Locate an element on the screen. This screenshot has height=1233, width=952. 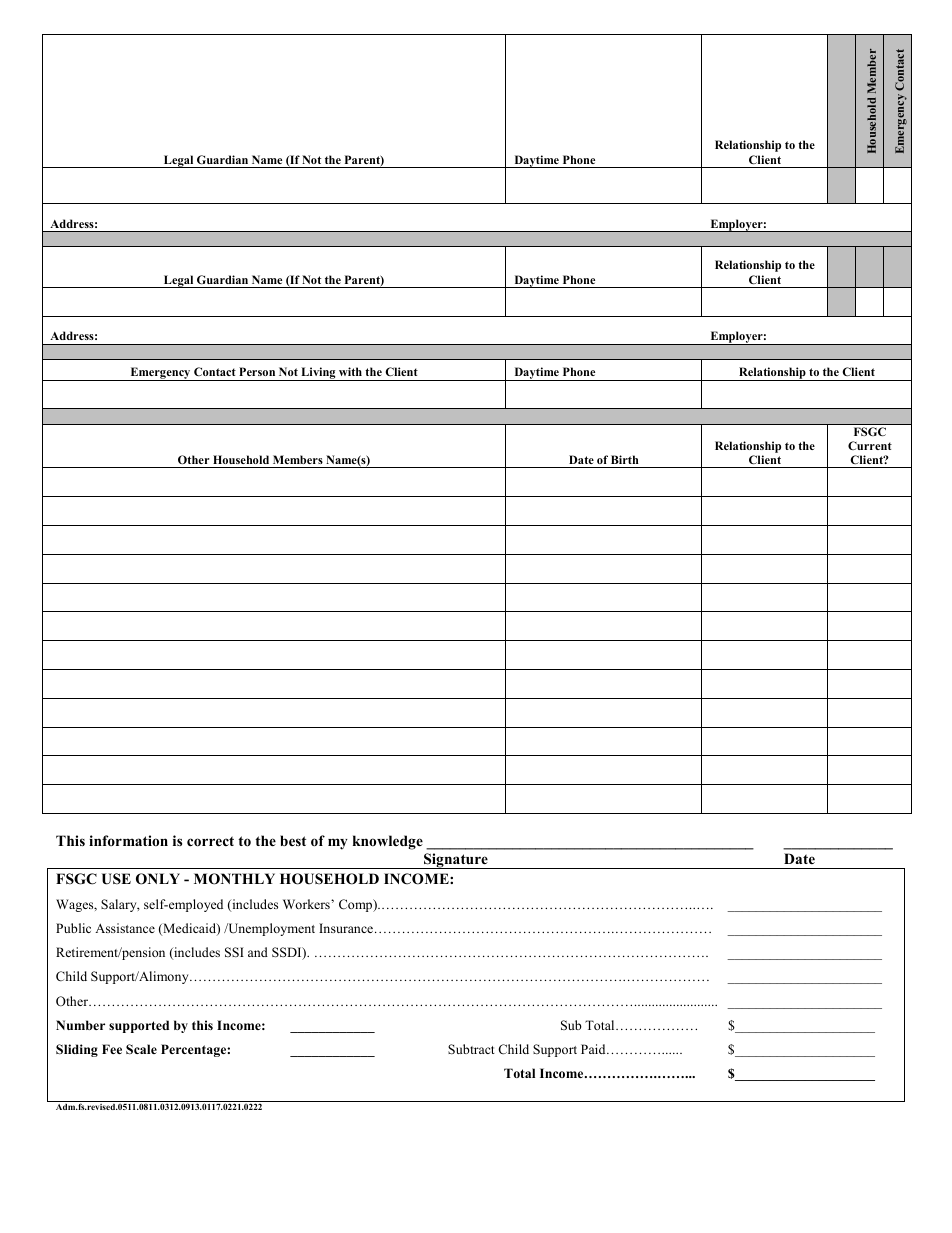
Subtract is located at coordinates (471, 1049).
